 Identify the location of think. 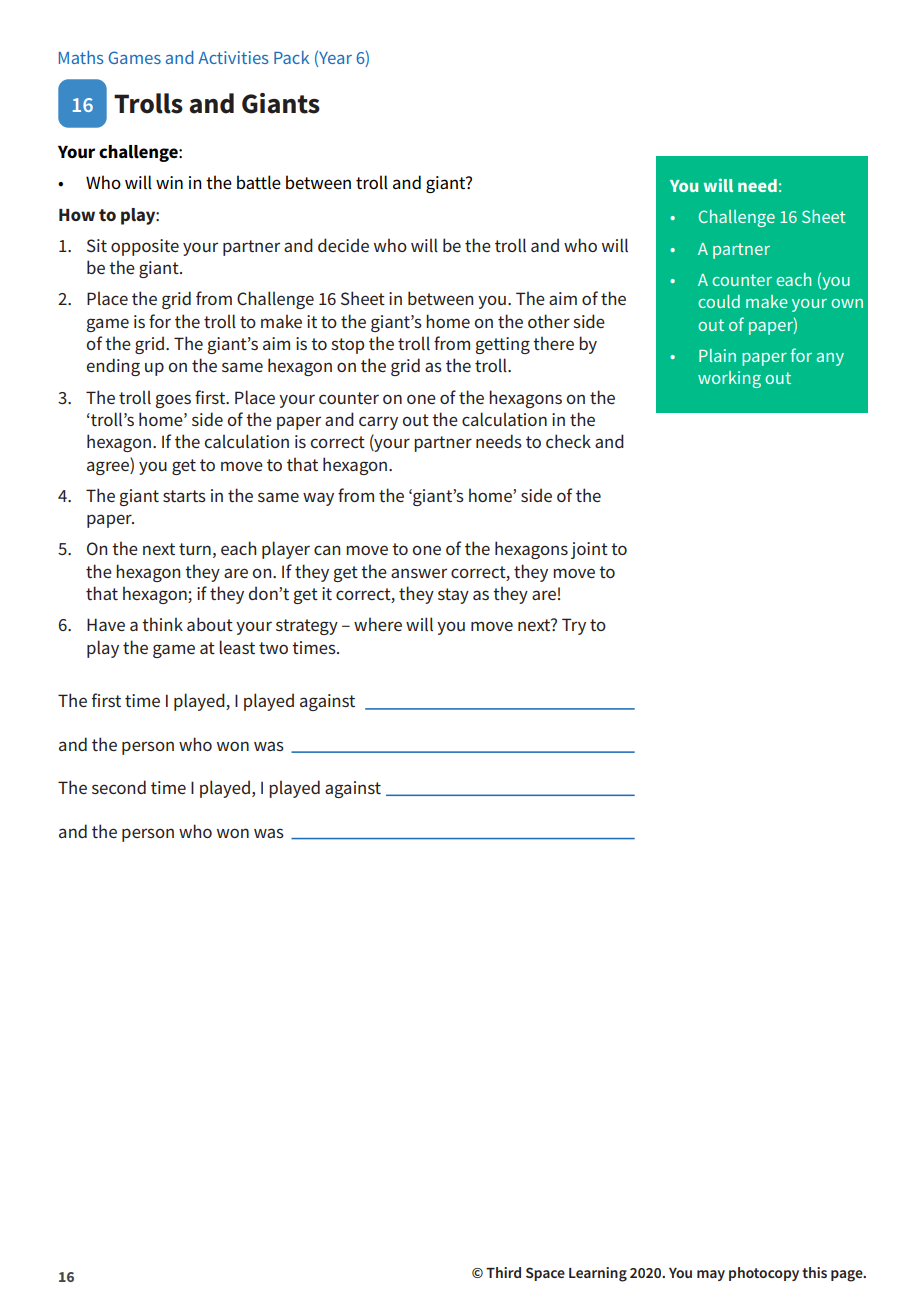
(162, 624).
